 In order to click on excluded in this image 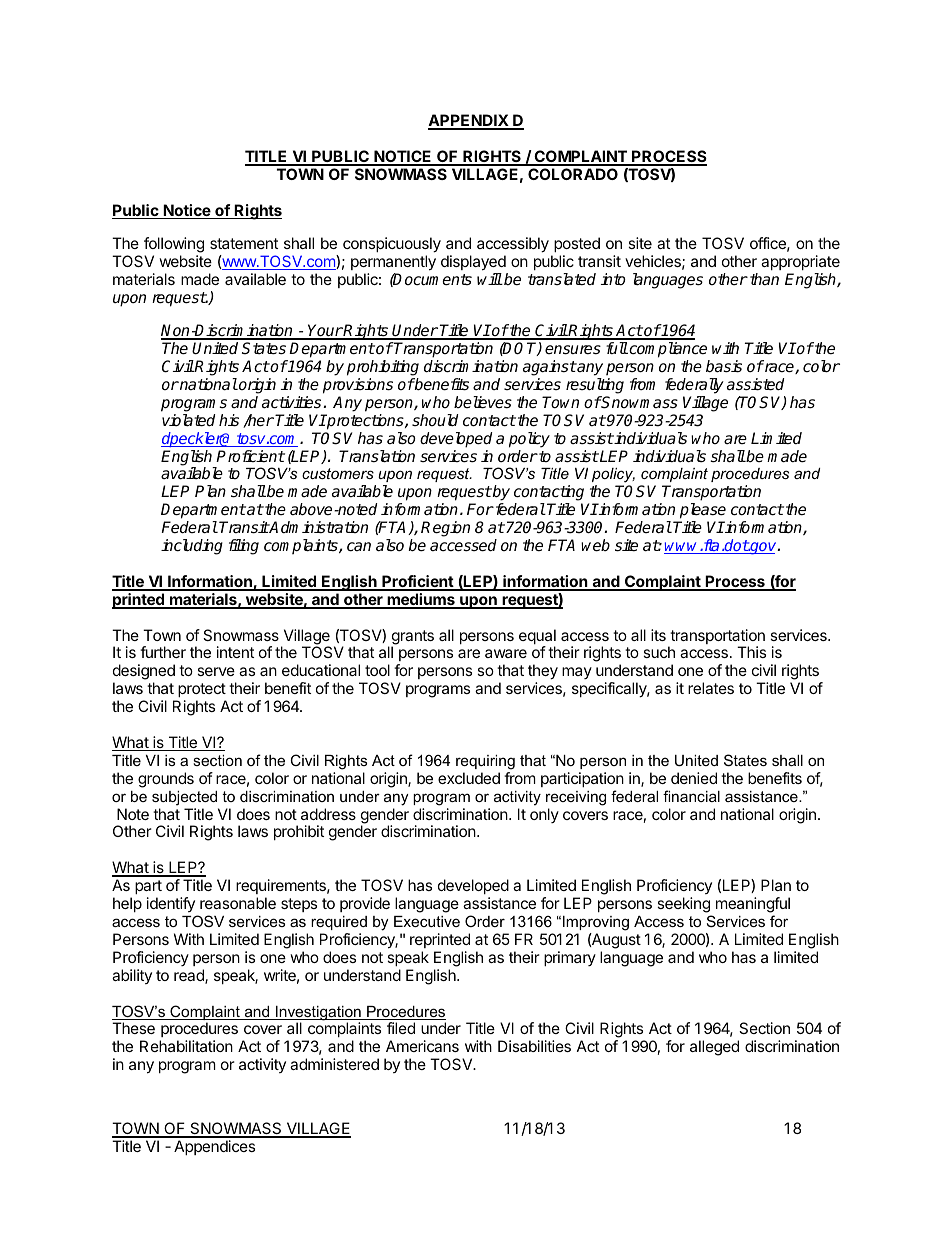, I will do `click(469, 778)`.
